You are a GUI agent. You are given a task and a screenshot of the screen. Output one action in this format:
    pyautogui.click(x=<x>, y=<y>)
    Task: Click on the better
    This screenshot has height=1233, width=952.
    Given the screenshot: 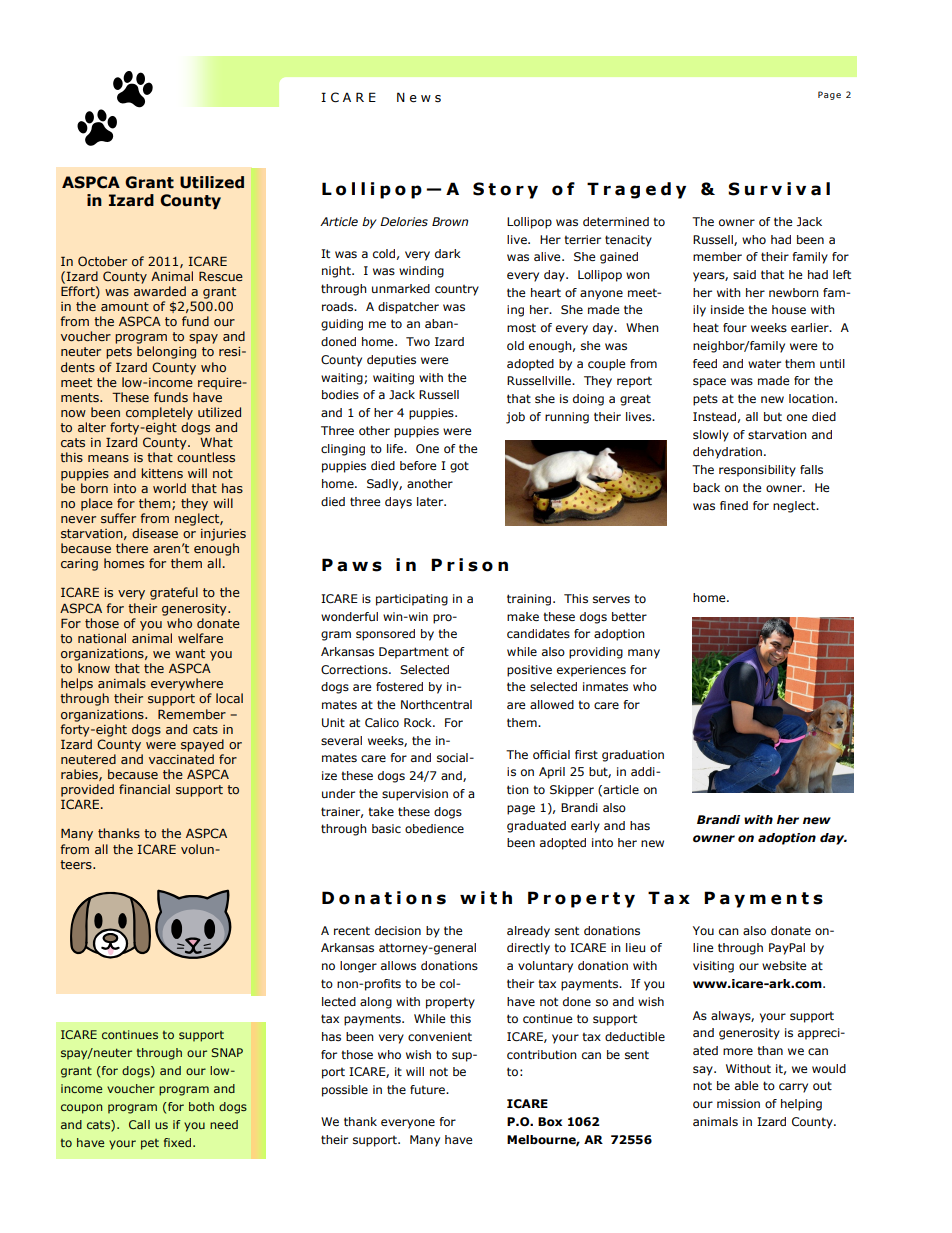 What is the action you would take?
    pyautogui.click(x=629, y=616)
